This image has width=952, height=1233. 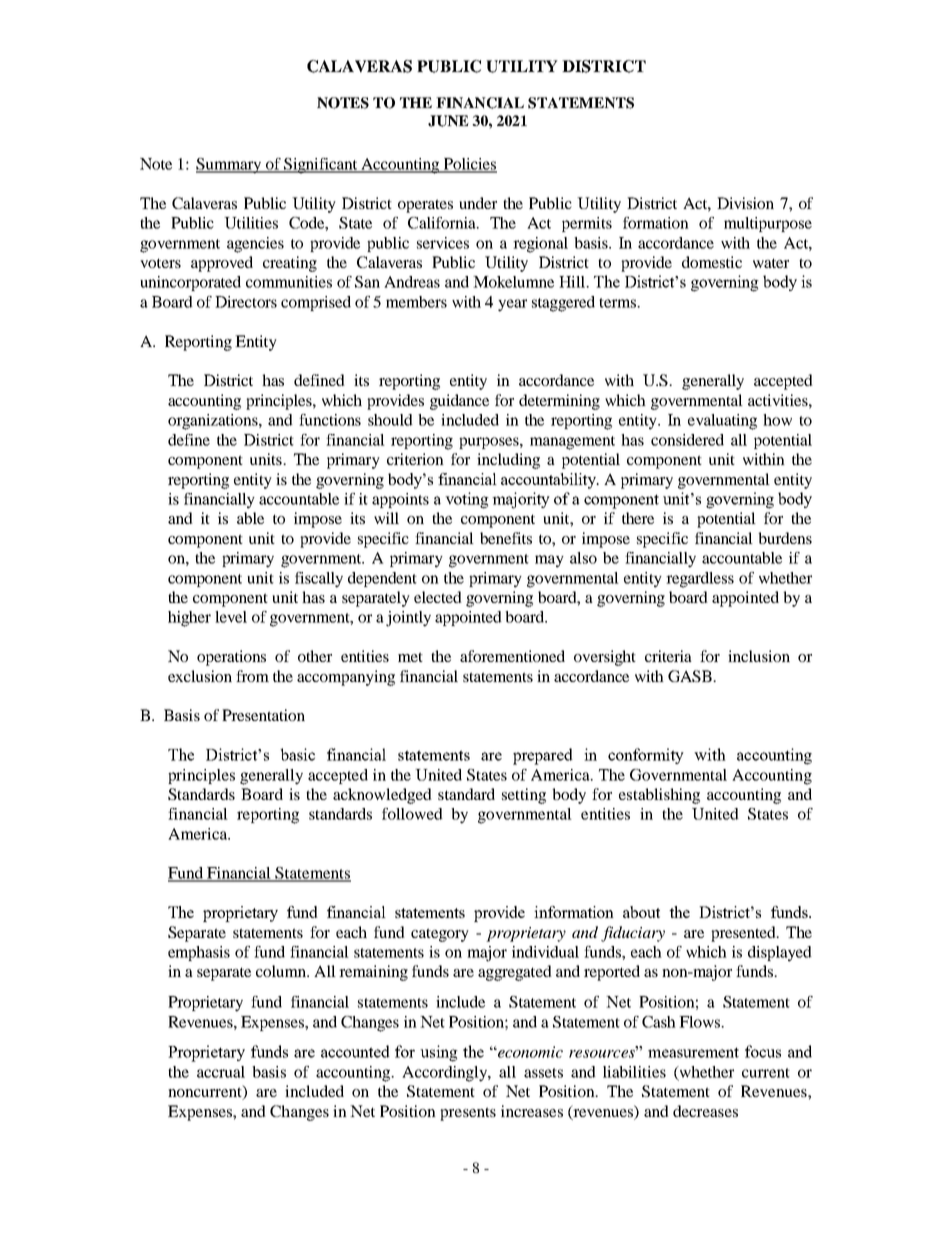 I want to click on regardless, so click(x=700, y=580).
